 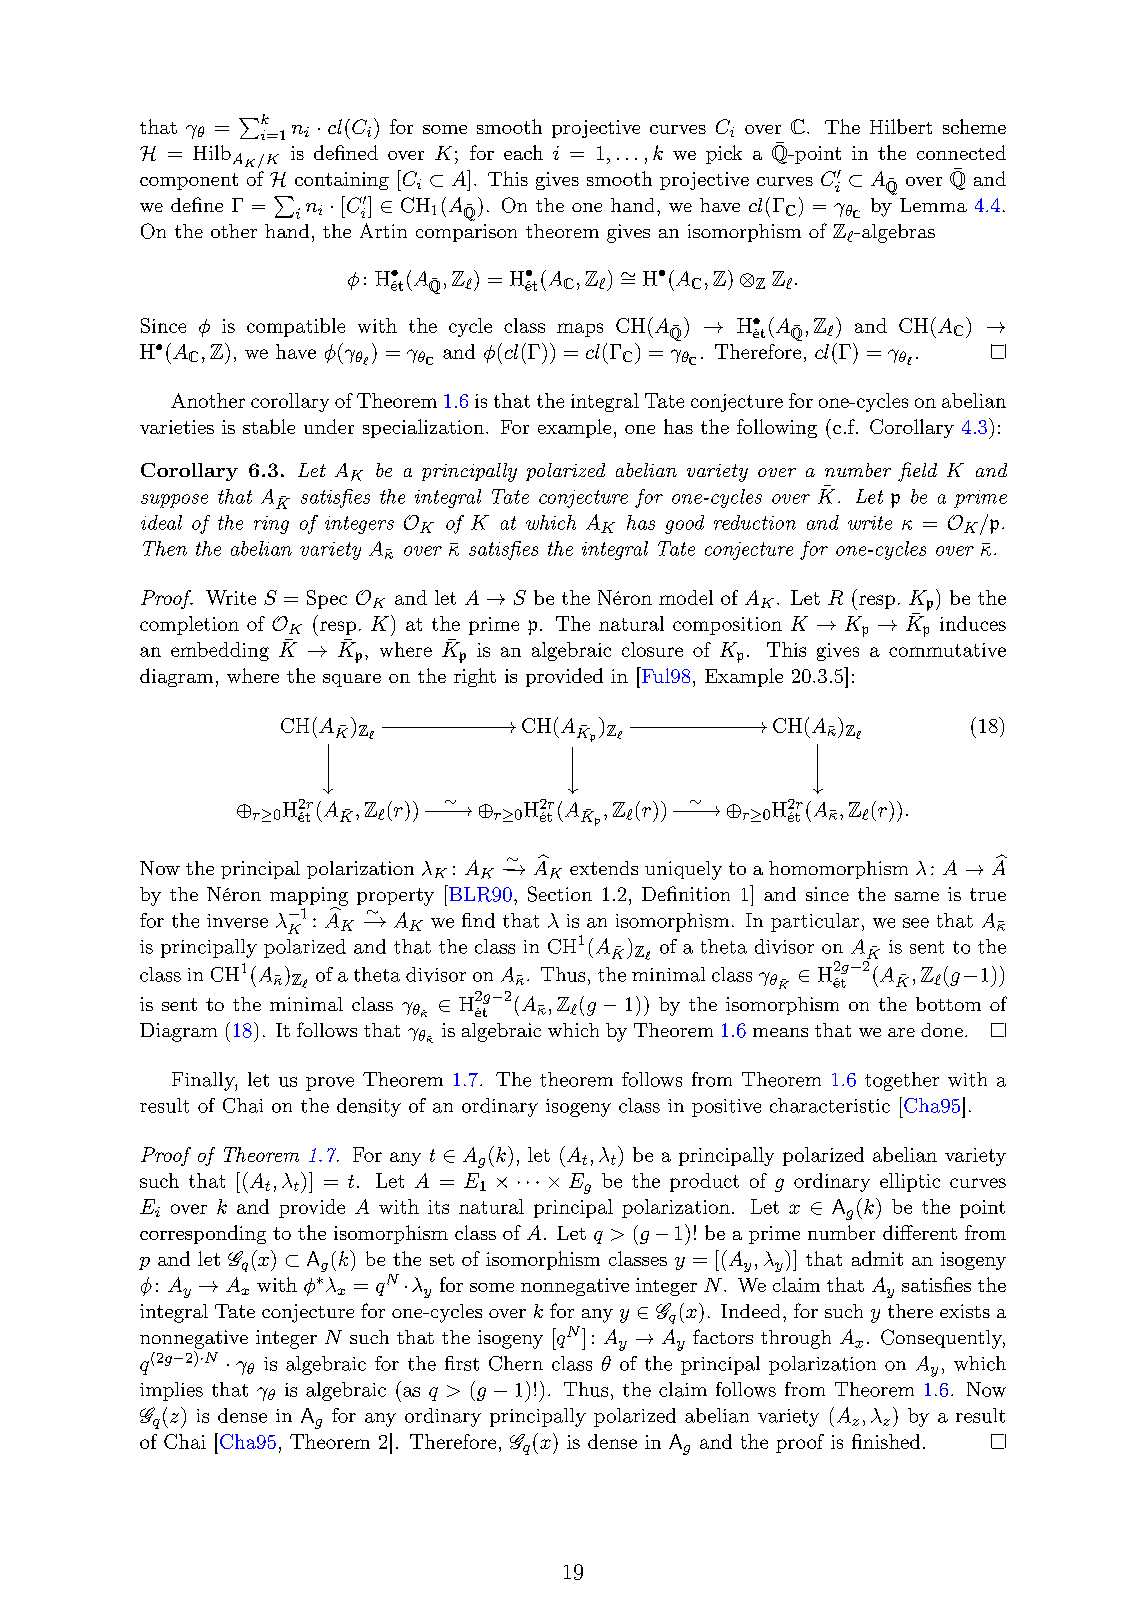 I want to click on good, so click(x=684, y=524).
